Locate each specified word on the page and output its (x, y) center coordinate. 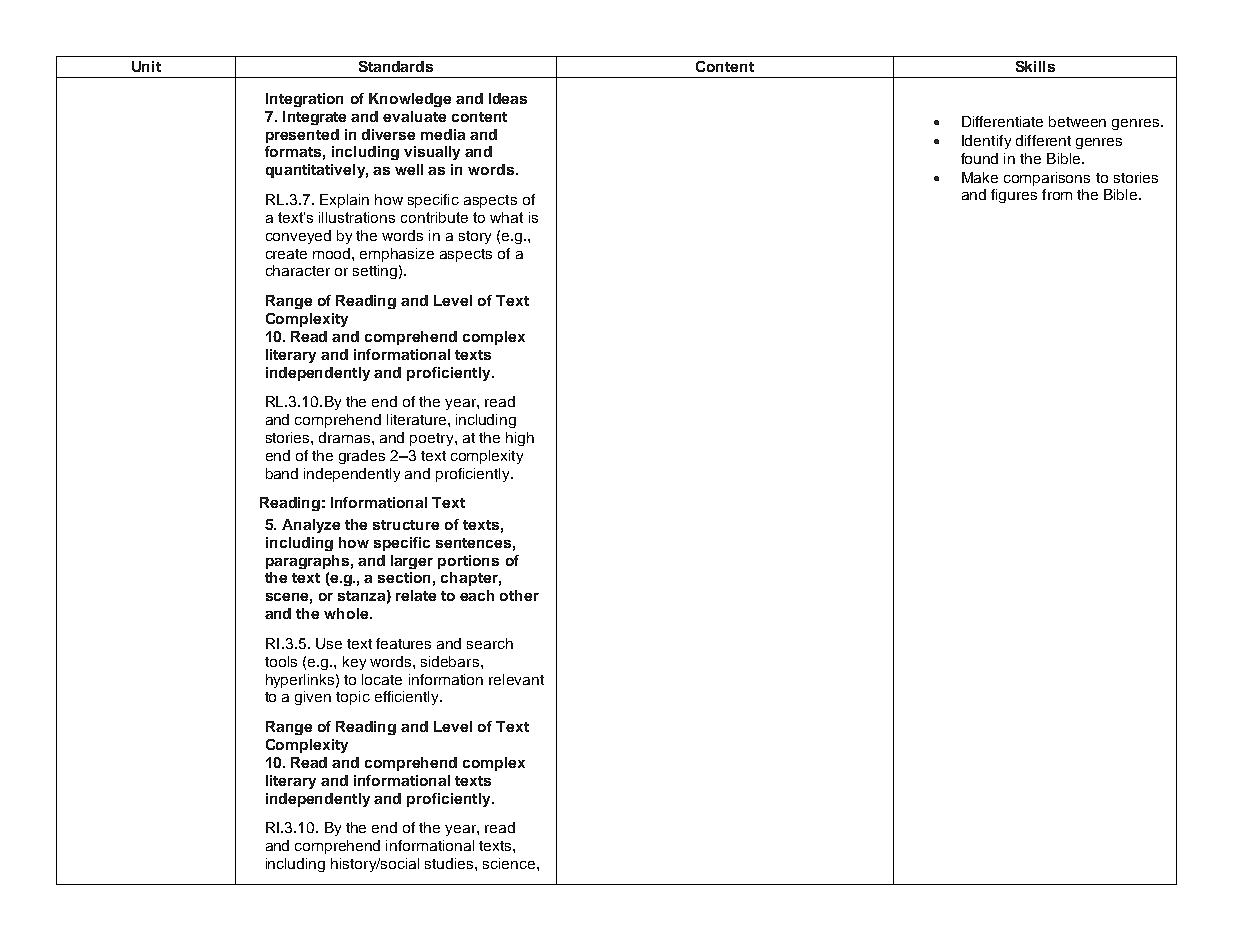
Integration (304, 100)
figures (1014, 196)
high (520, 439)
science (509, 863)
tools (281, 661)
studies (450, 863)
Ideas (508, 98)
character (298, 270)
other (519, 595)
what (506, 217)
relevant (516, 679)
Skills (1035, 66)
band (282, 473)
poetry (433, 439)
